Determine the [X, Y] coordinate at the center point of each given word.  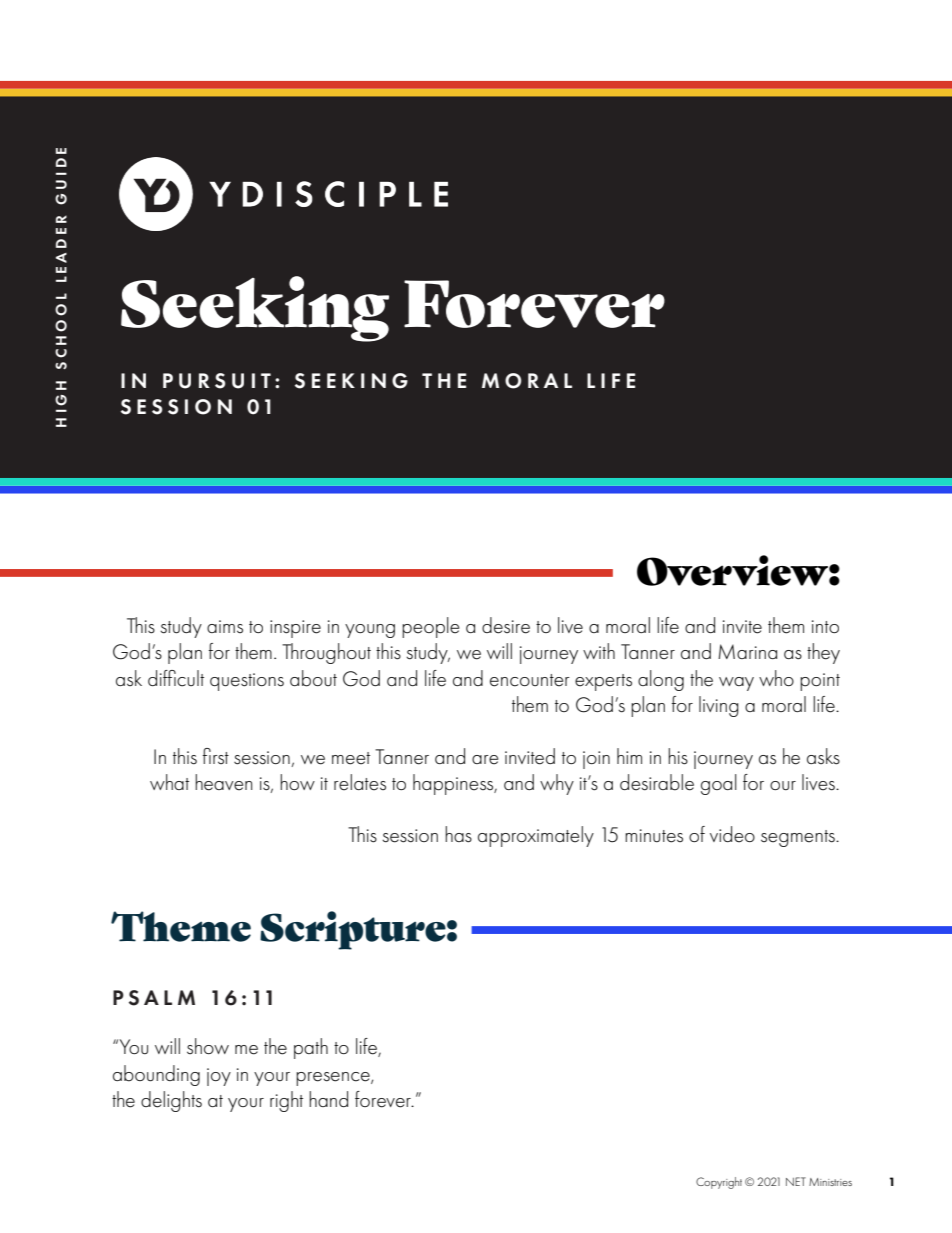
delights [171, 1101]
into [825, 626]
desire [506, 625]
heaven [223, 782]
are [485, 760]
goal [719, 784]
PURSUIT [217, 381]
